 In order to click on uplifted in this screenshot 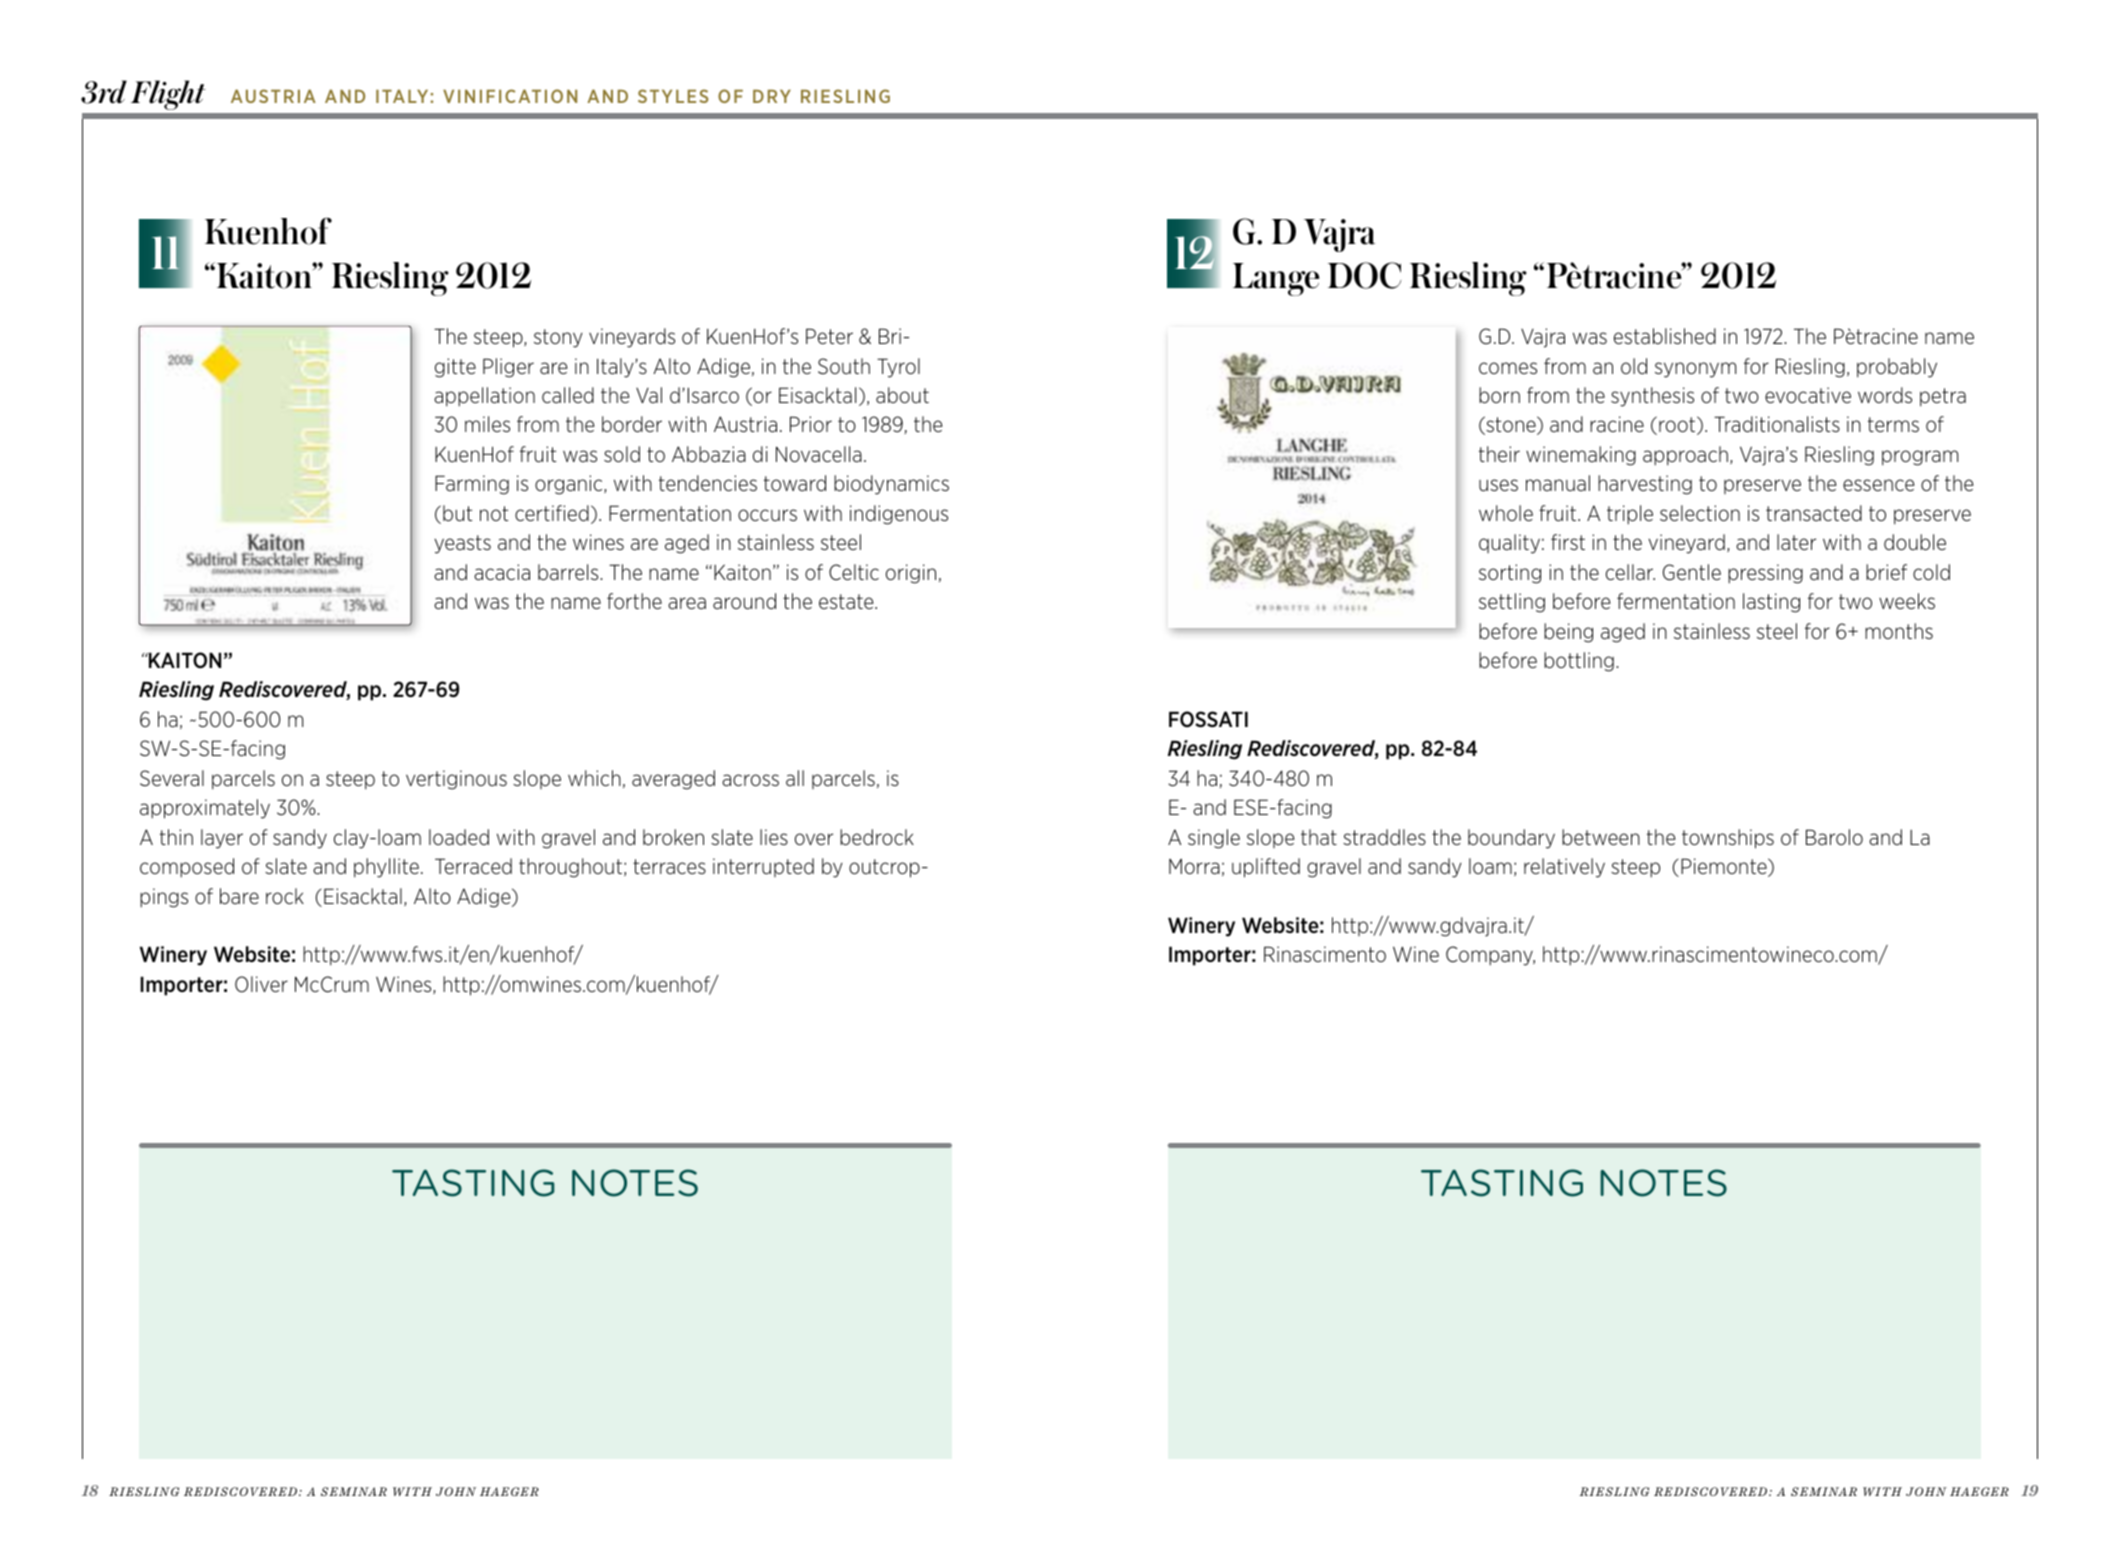, I will do `click(1266, 868)`.
